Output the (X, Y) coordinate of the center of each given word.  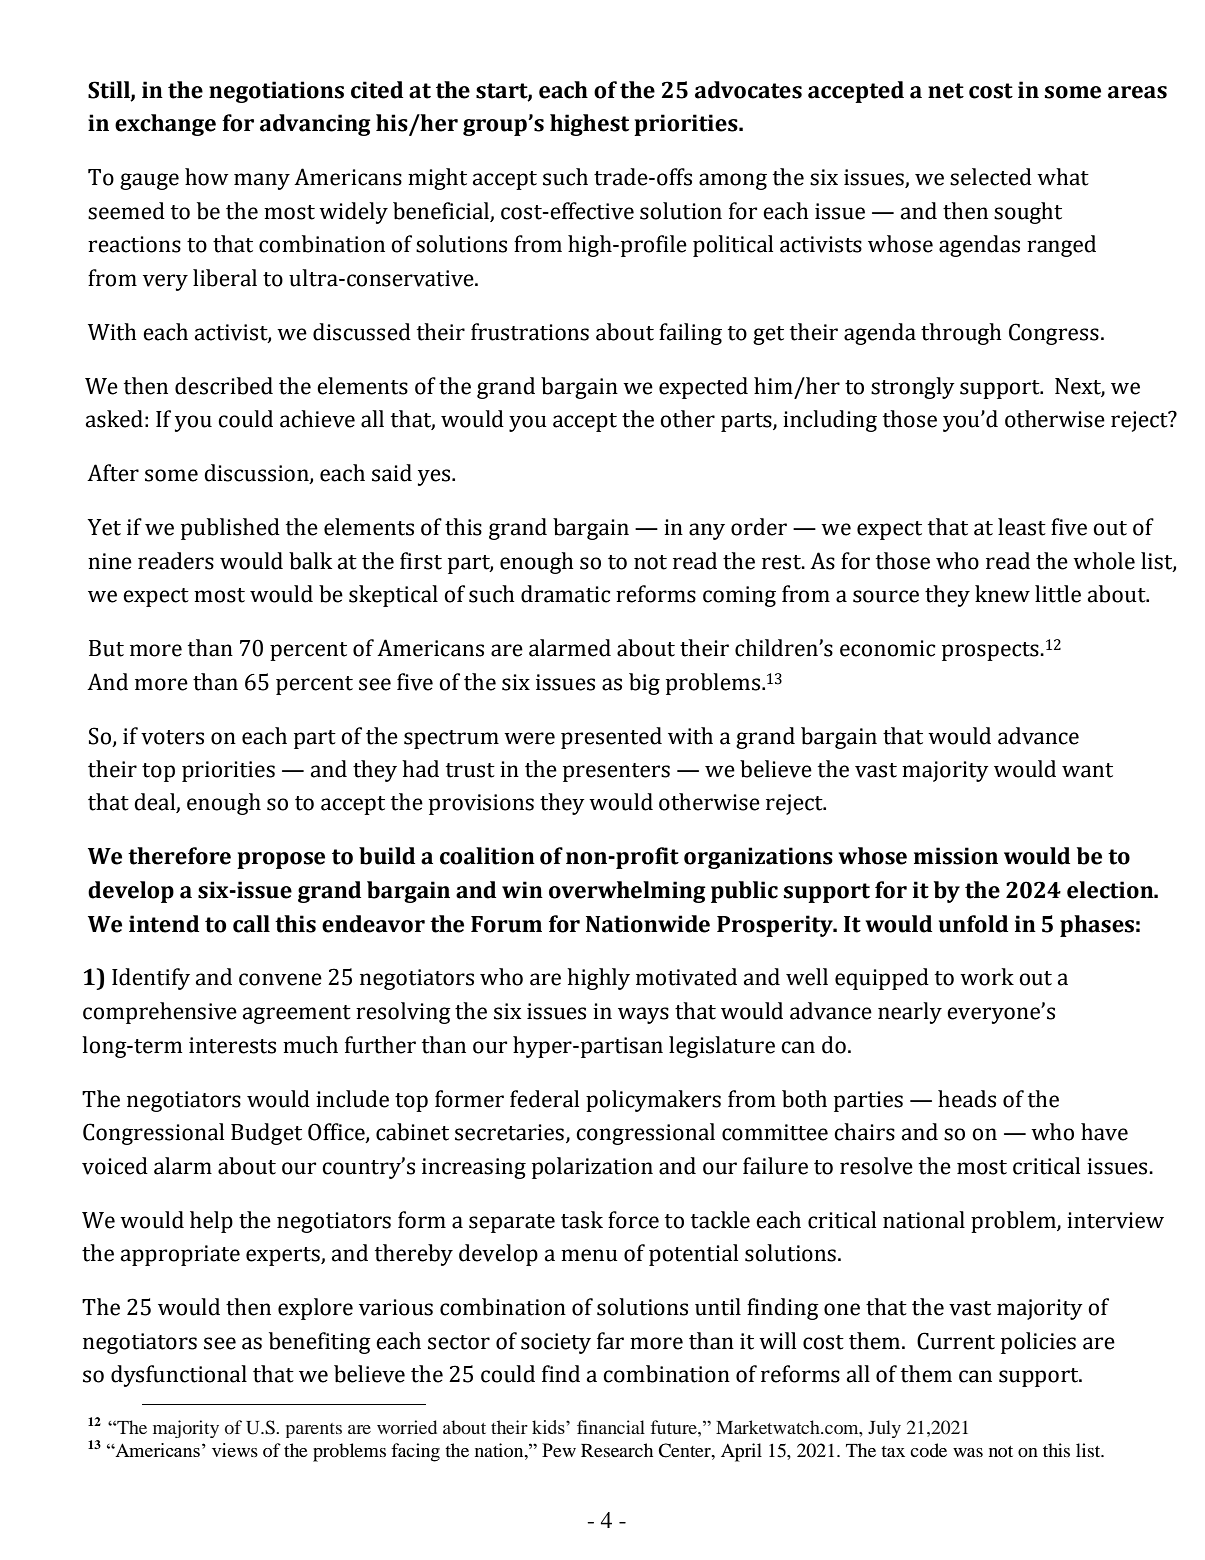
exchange (165, 125)
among (733, 181)
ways (643, 1015)
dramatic (565, 594)
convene (280, 979)
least (1022, 527)
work (987, 977)
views (235, 1450)
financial (611, 1427)
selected (991, 177)
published (230, 529)
